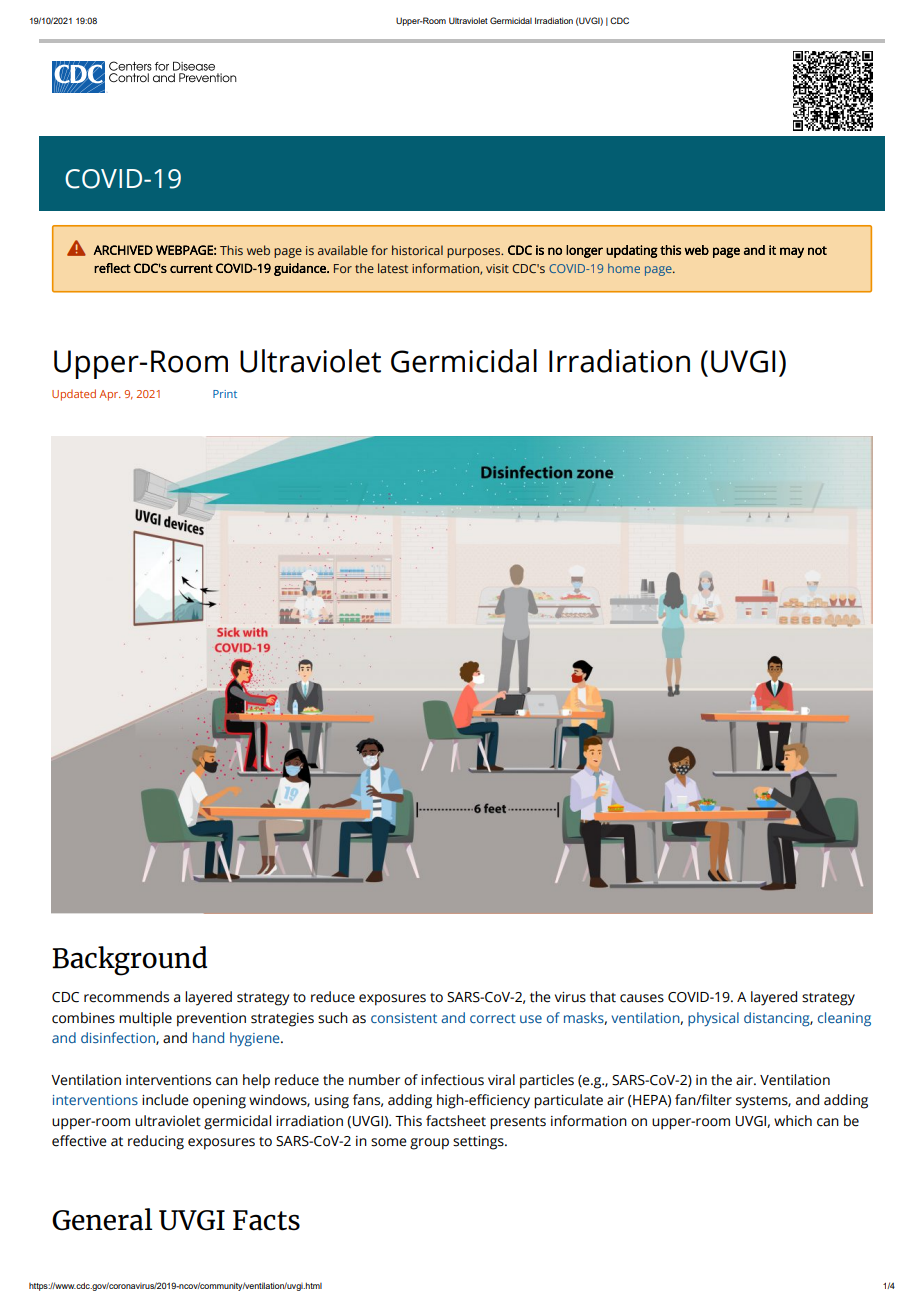  What do you see at coordinates (497, 268) in the page?
I see `visit` at bounding box center [497, 268].
